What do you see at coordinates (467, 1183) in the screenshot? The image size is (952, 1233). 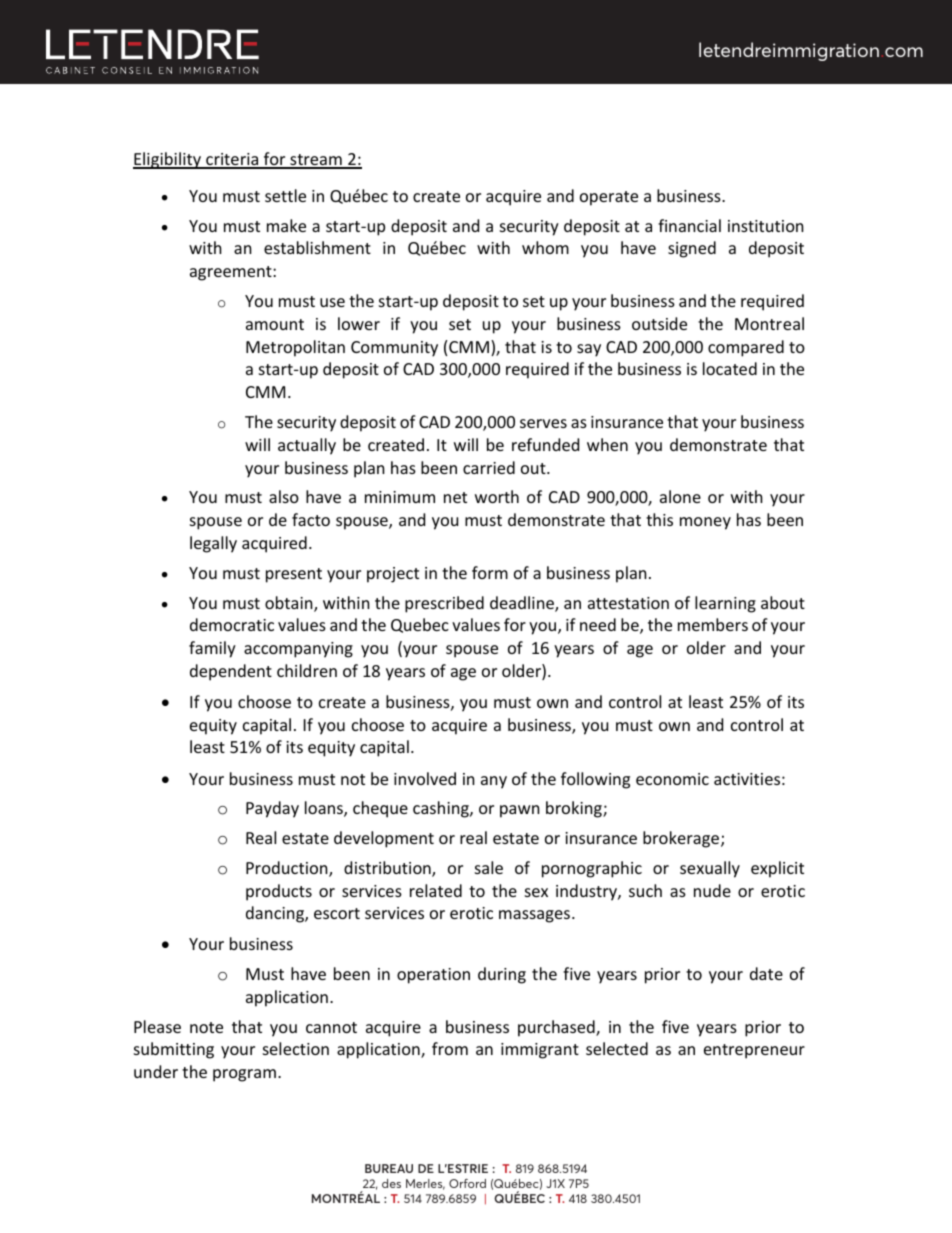 I see `Orford` at bounding box center [467, 1183].
